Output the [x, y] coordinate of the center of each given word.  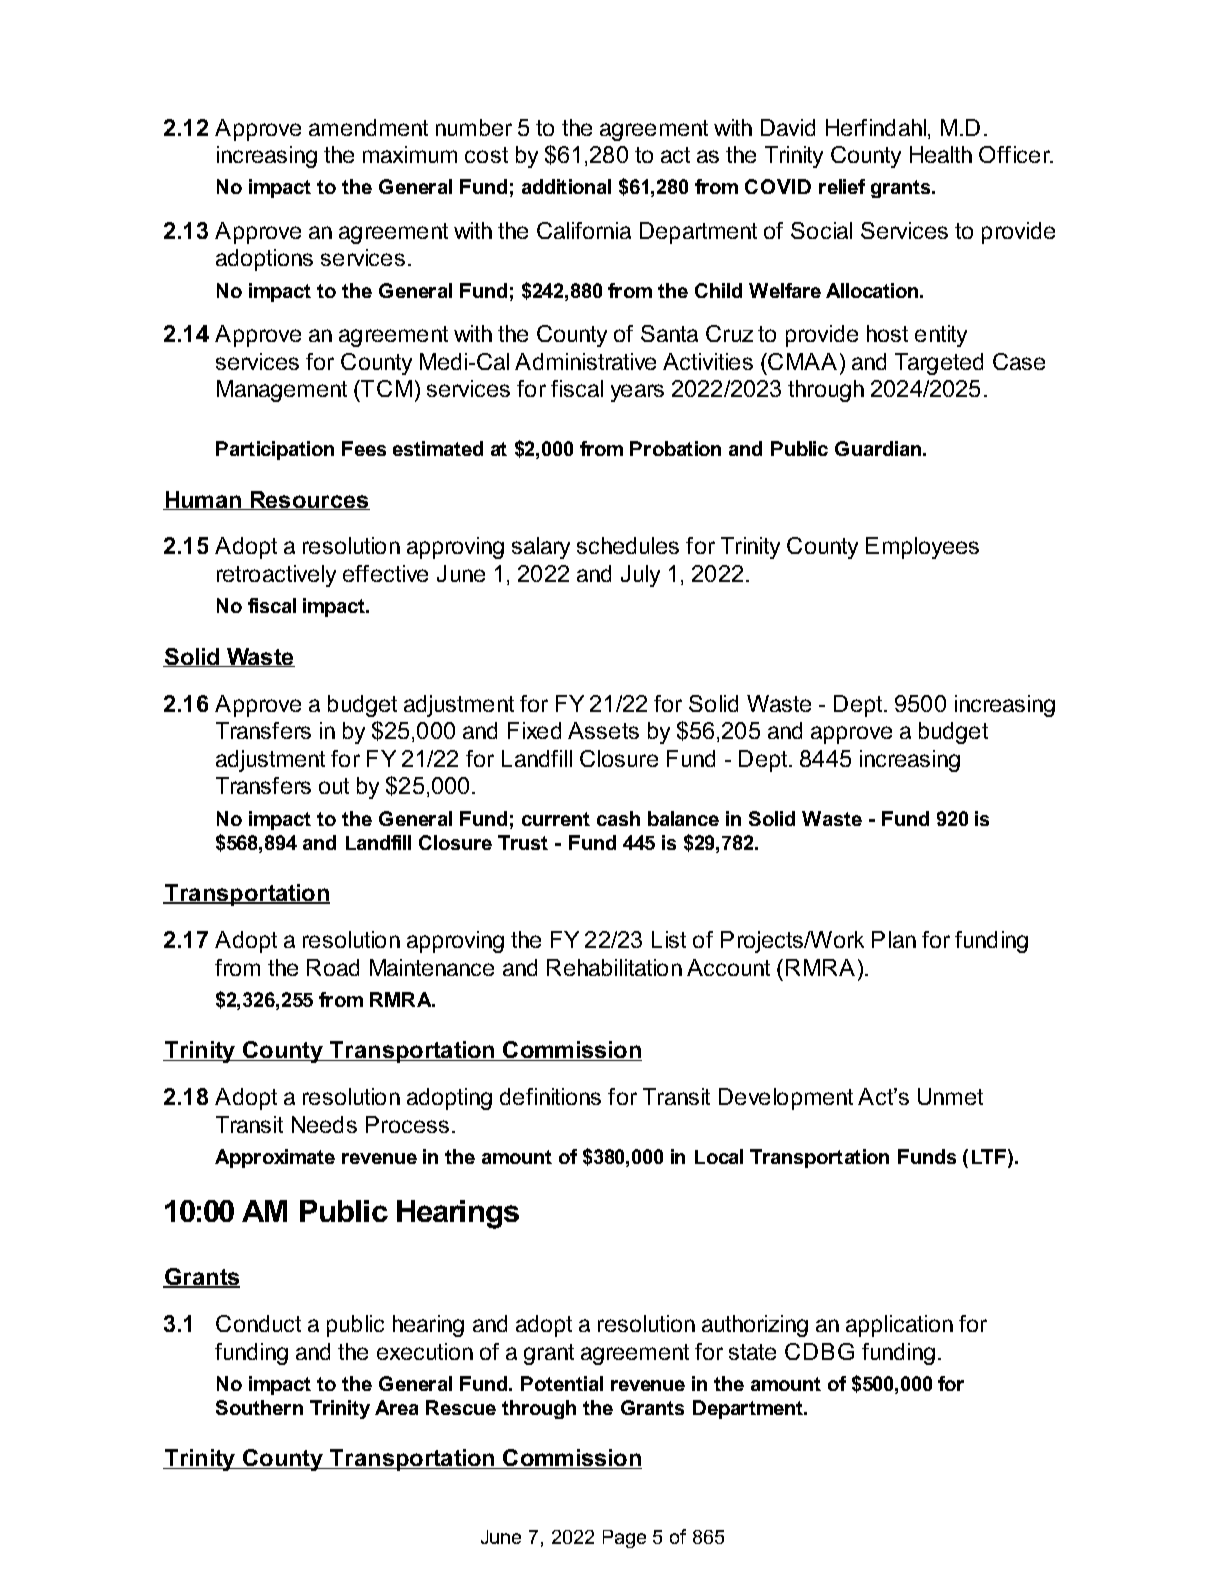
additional [566, 186]
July [640, 576]
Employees [922, 548]
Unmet [950, 1096]
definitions [550, 1096]
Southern [259, 1407]
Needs [324, 1124]
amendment [368, 127]
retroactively [276, 576]
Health [941, 154]
